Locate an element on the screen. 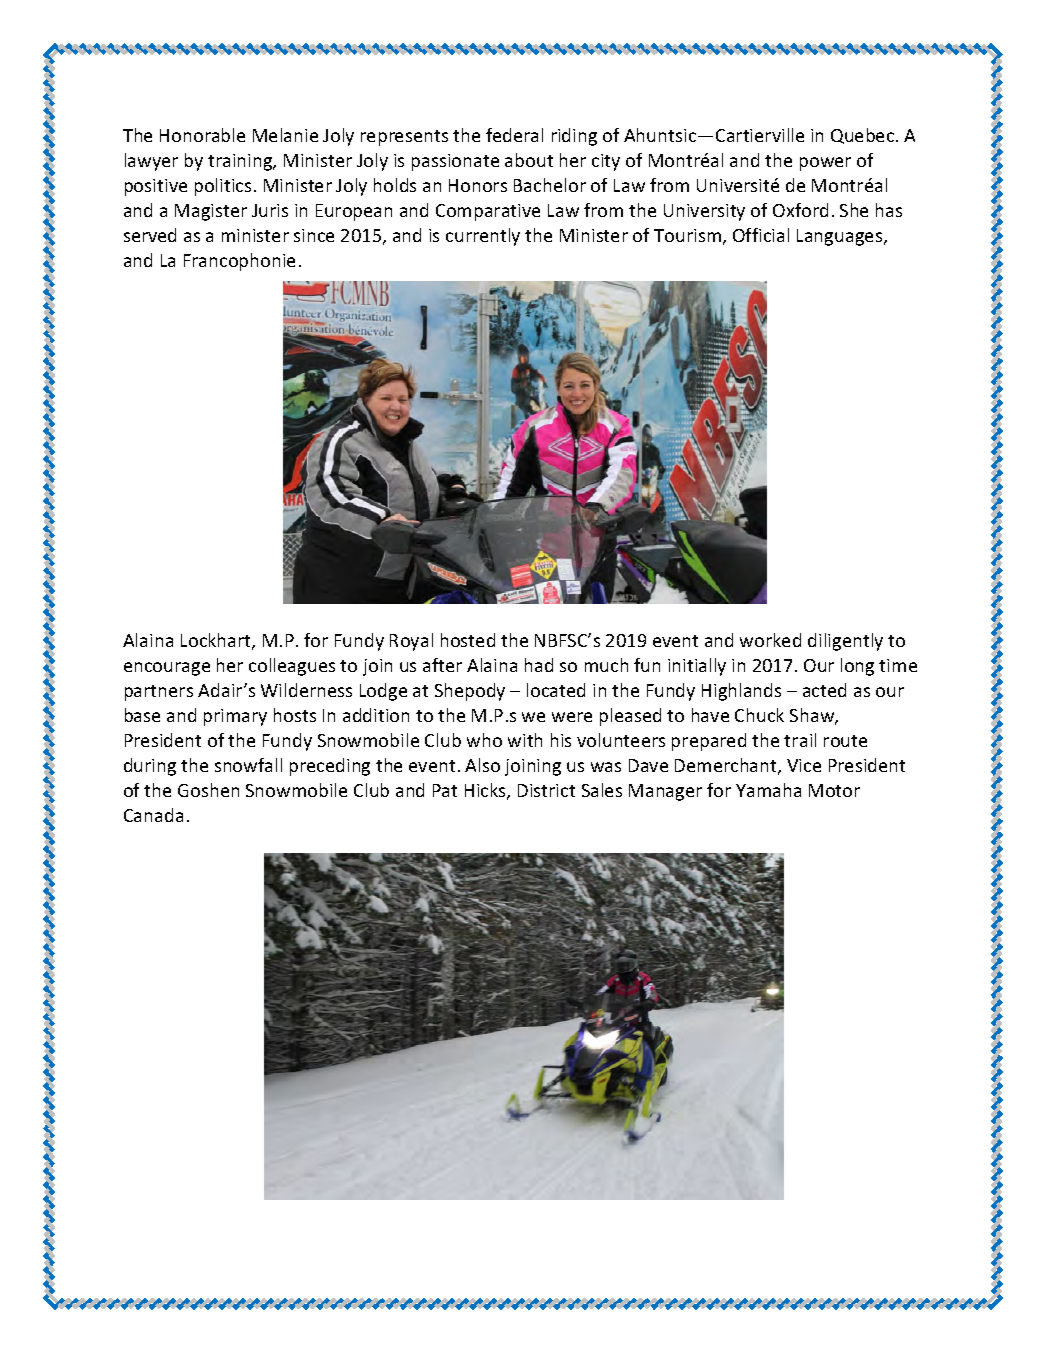 The image size is (1046, 1353). training is located at coordinates (241, 162).
